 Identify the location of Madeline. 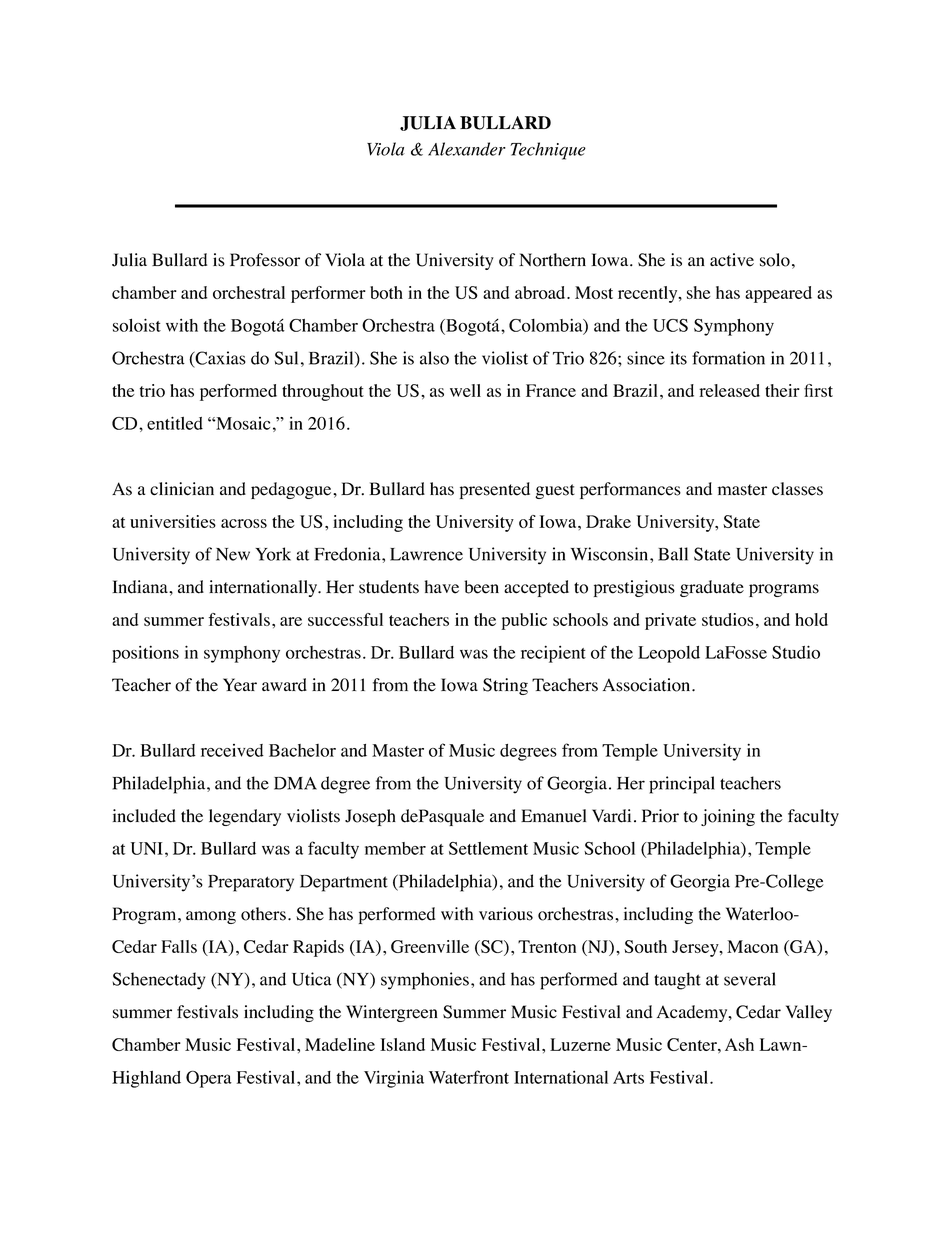
(340, 1044).
